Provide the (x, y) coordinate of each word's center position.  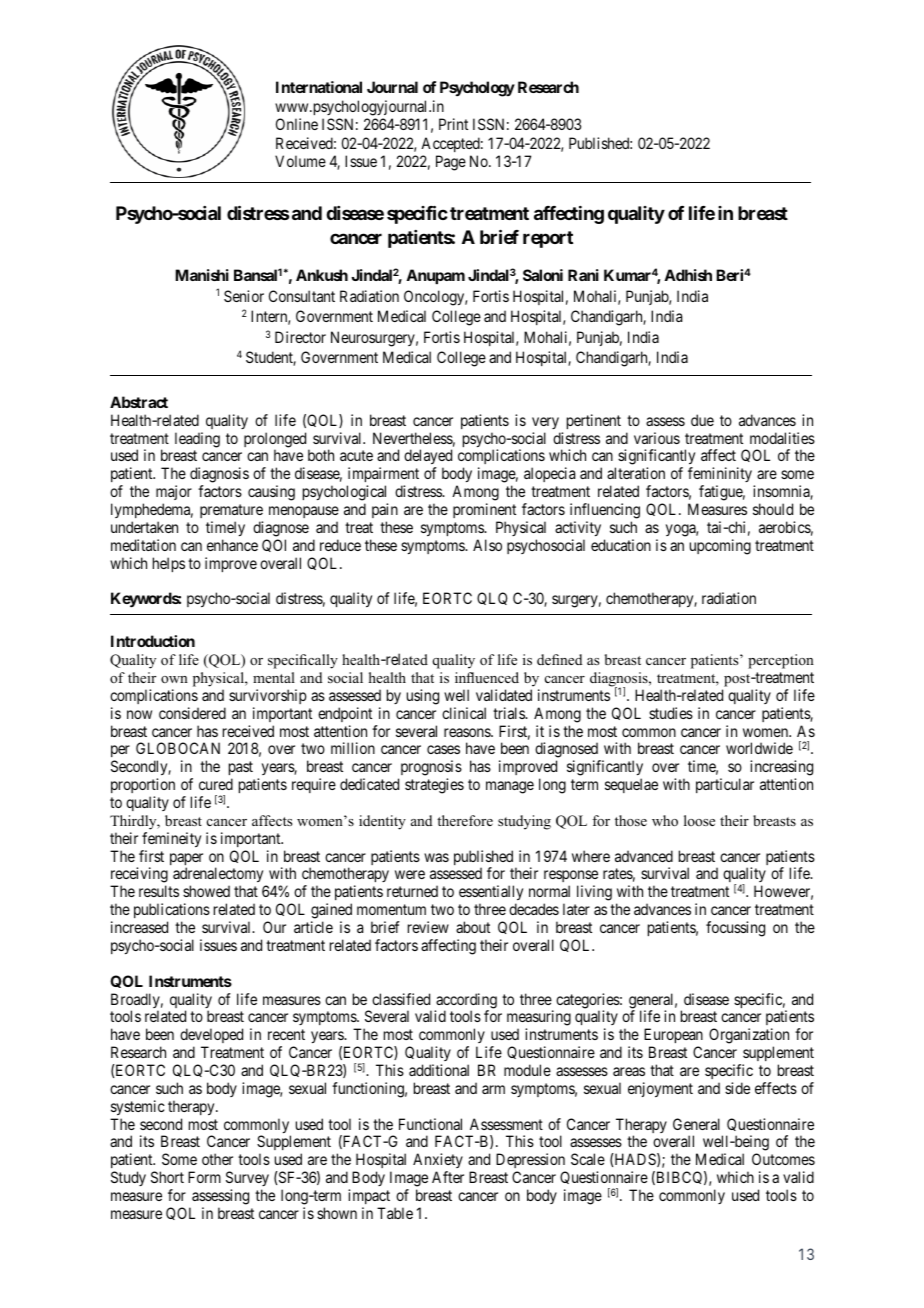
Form (204, 1177)
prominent (484, 510)
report (548, 239)
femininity (721, 476)
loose (699, 820)
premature (231, 511)
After (448, 1177)
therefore (465, 820)
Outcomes (783, 1159)
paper (186, 860)
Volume (300, 161)
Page (451, 163)
